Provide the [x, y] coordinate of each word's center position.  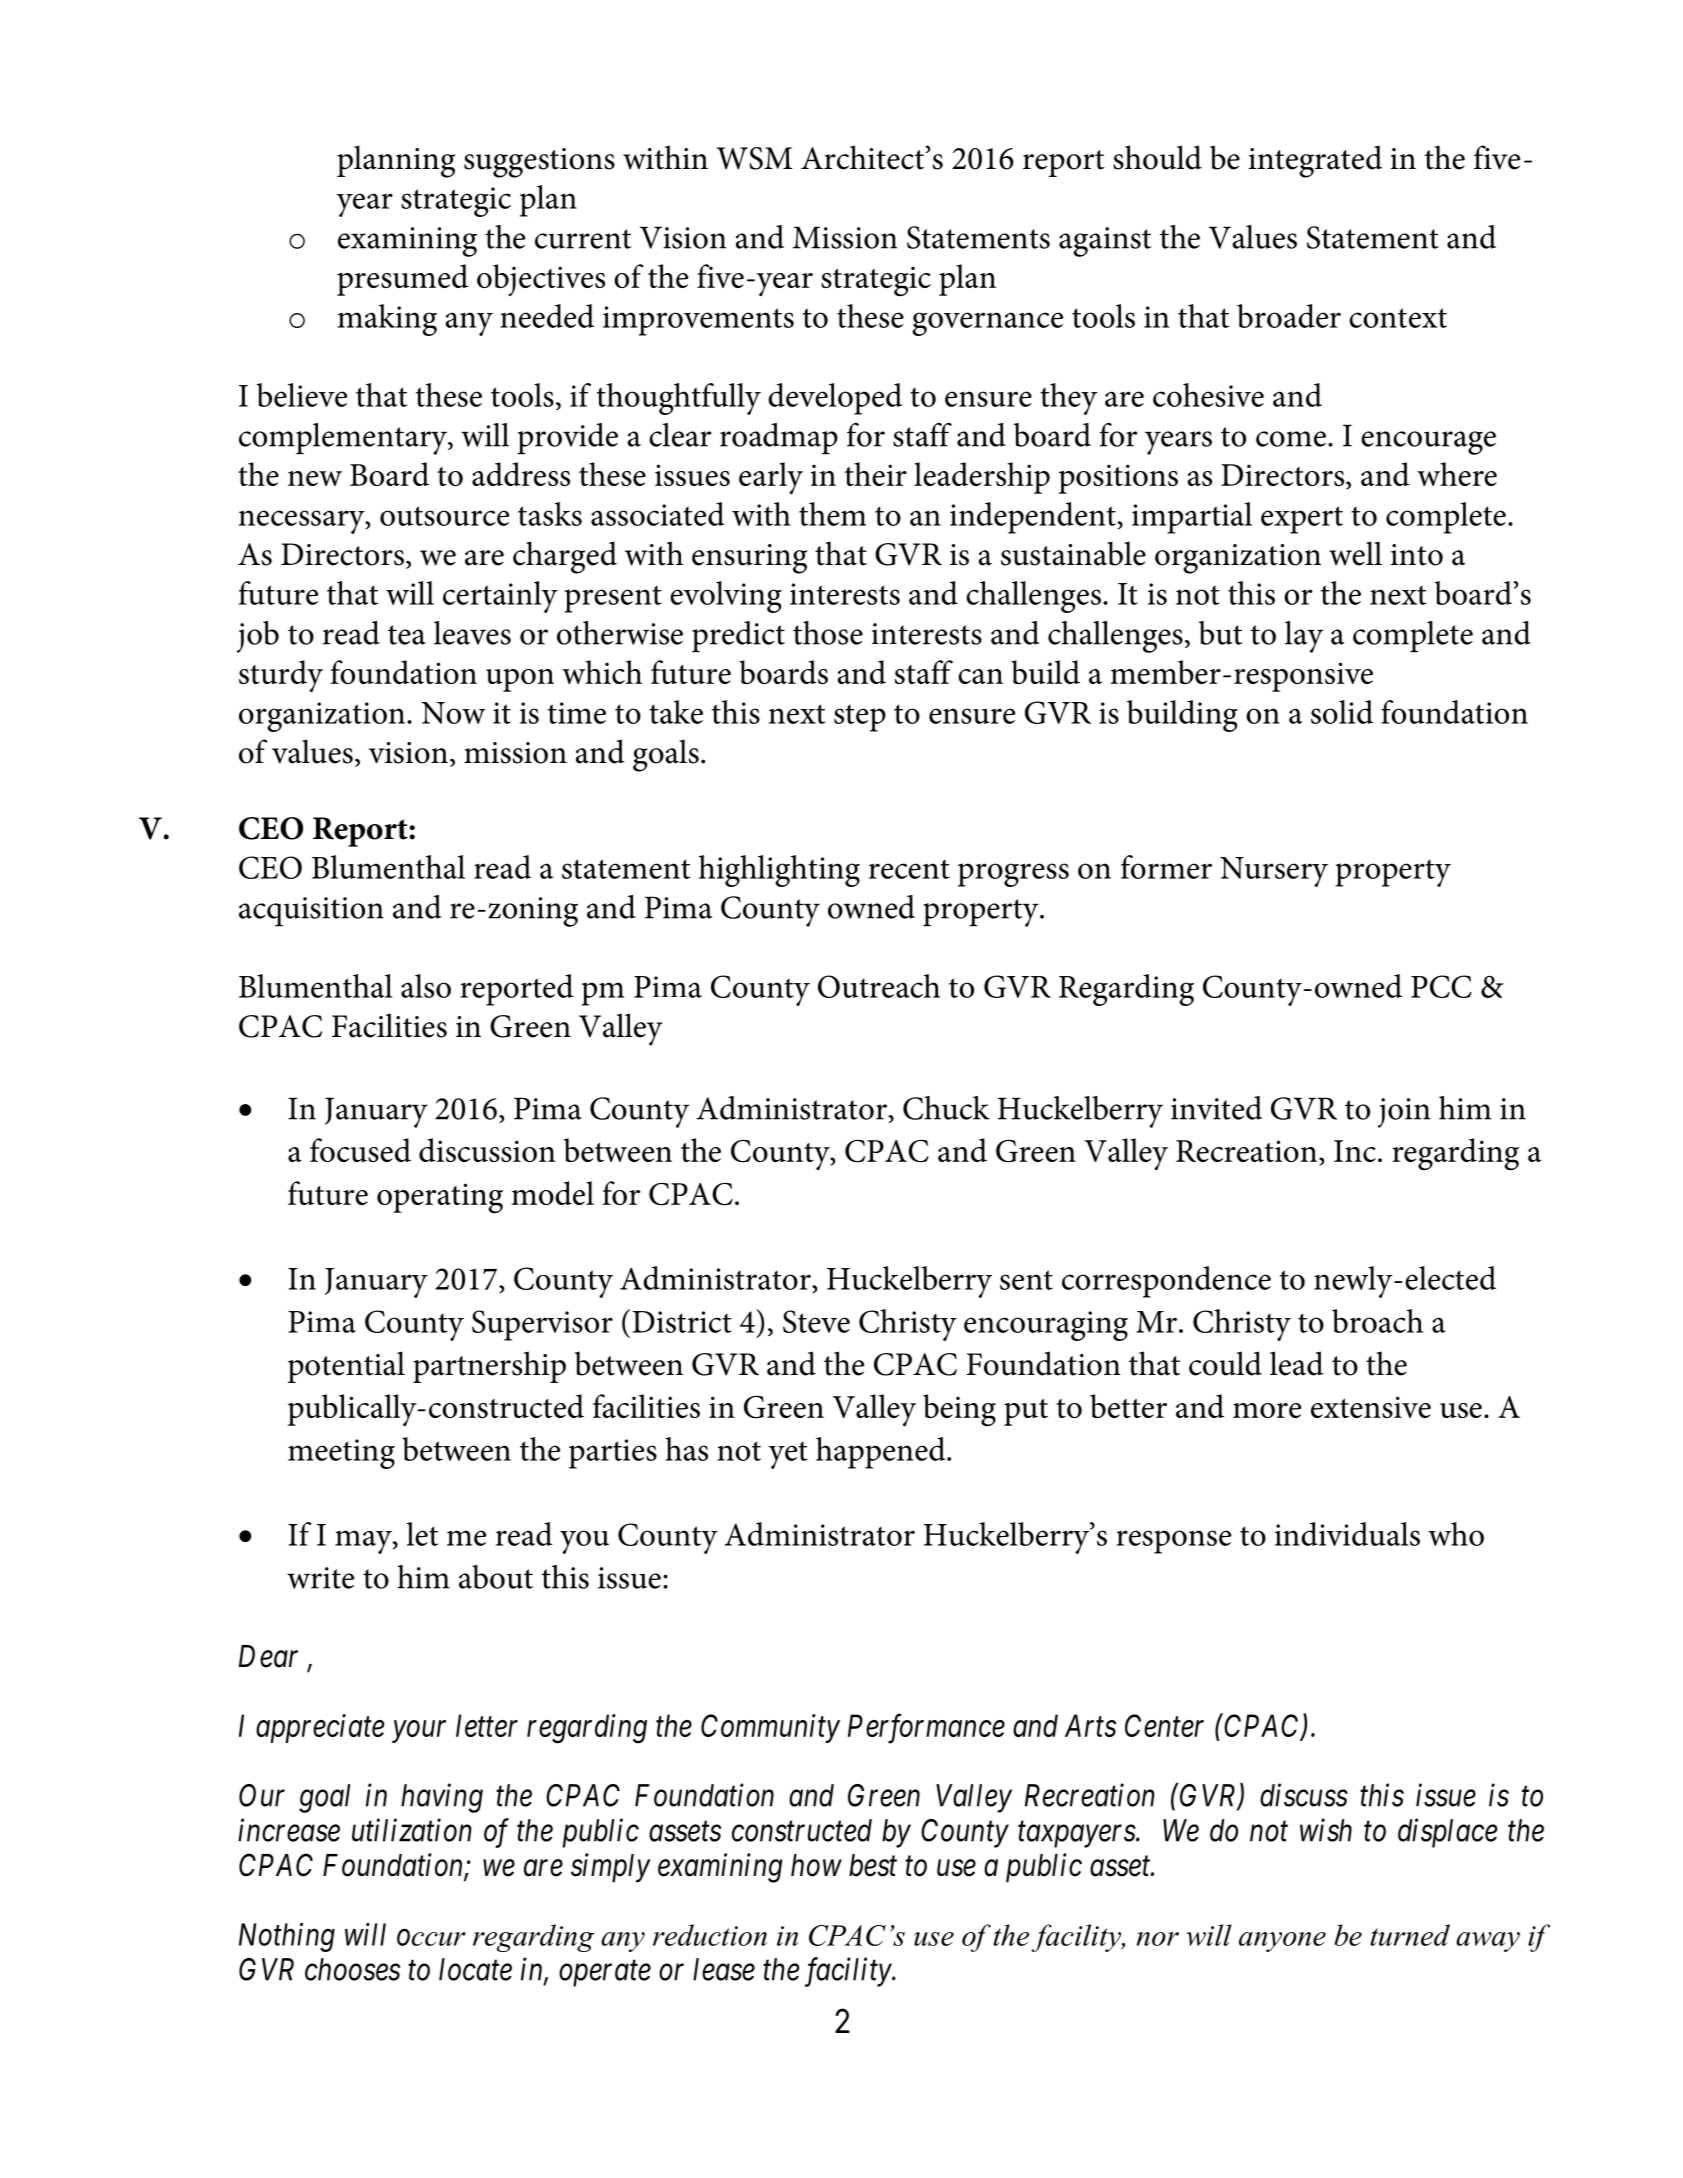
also [426, 986]
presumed [402, 280]
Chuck [946, 1108]
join [1404, 1113]
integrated [1315, 161]
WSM [754, 158]
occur [431, 1938]
